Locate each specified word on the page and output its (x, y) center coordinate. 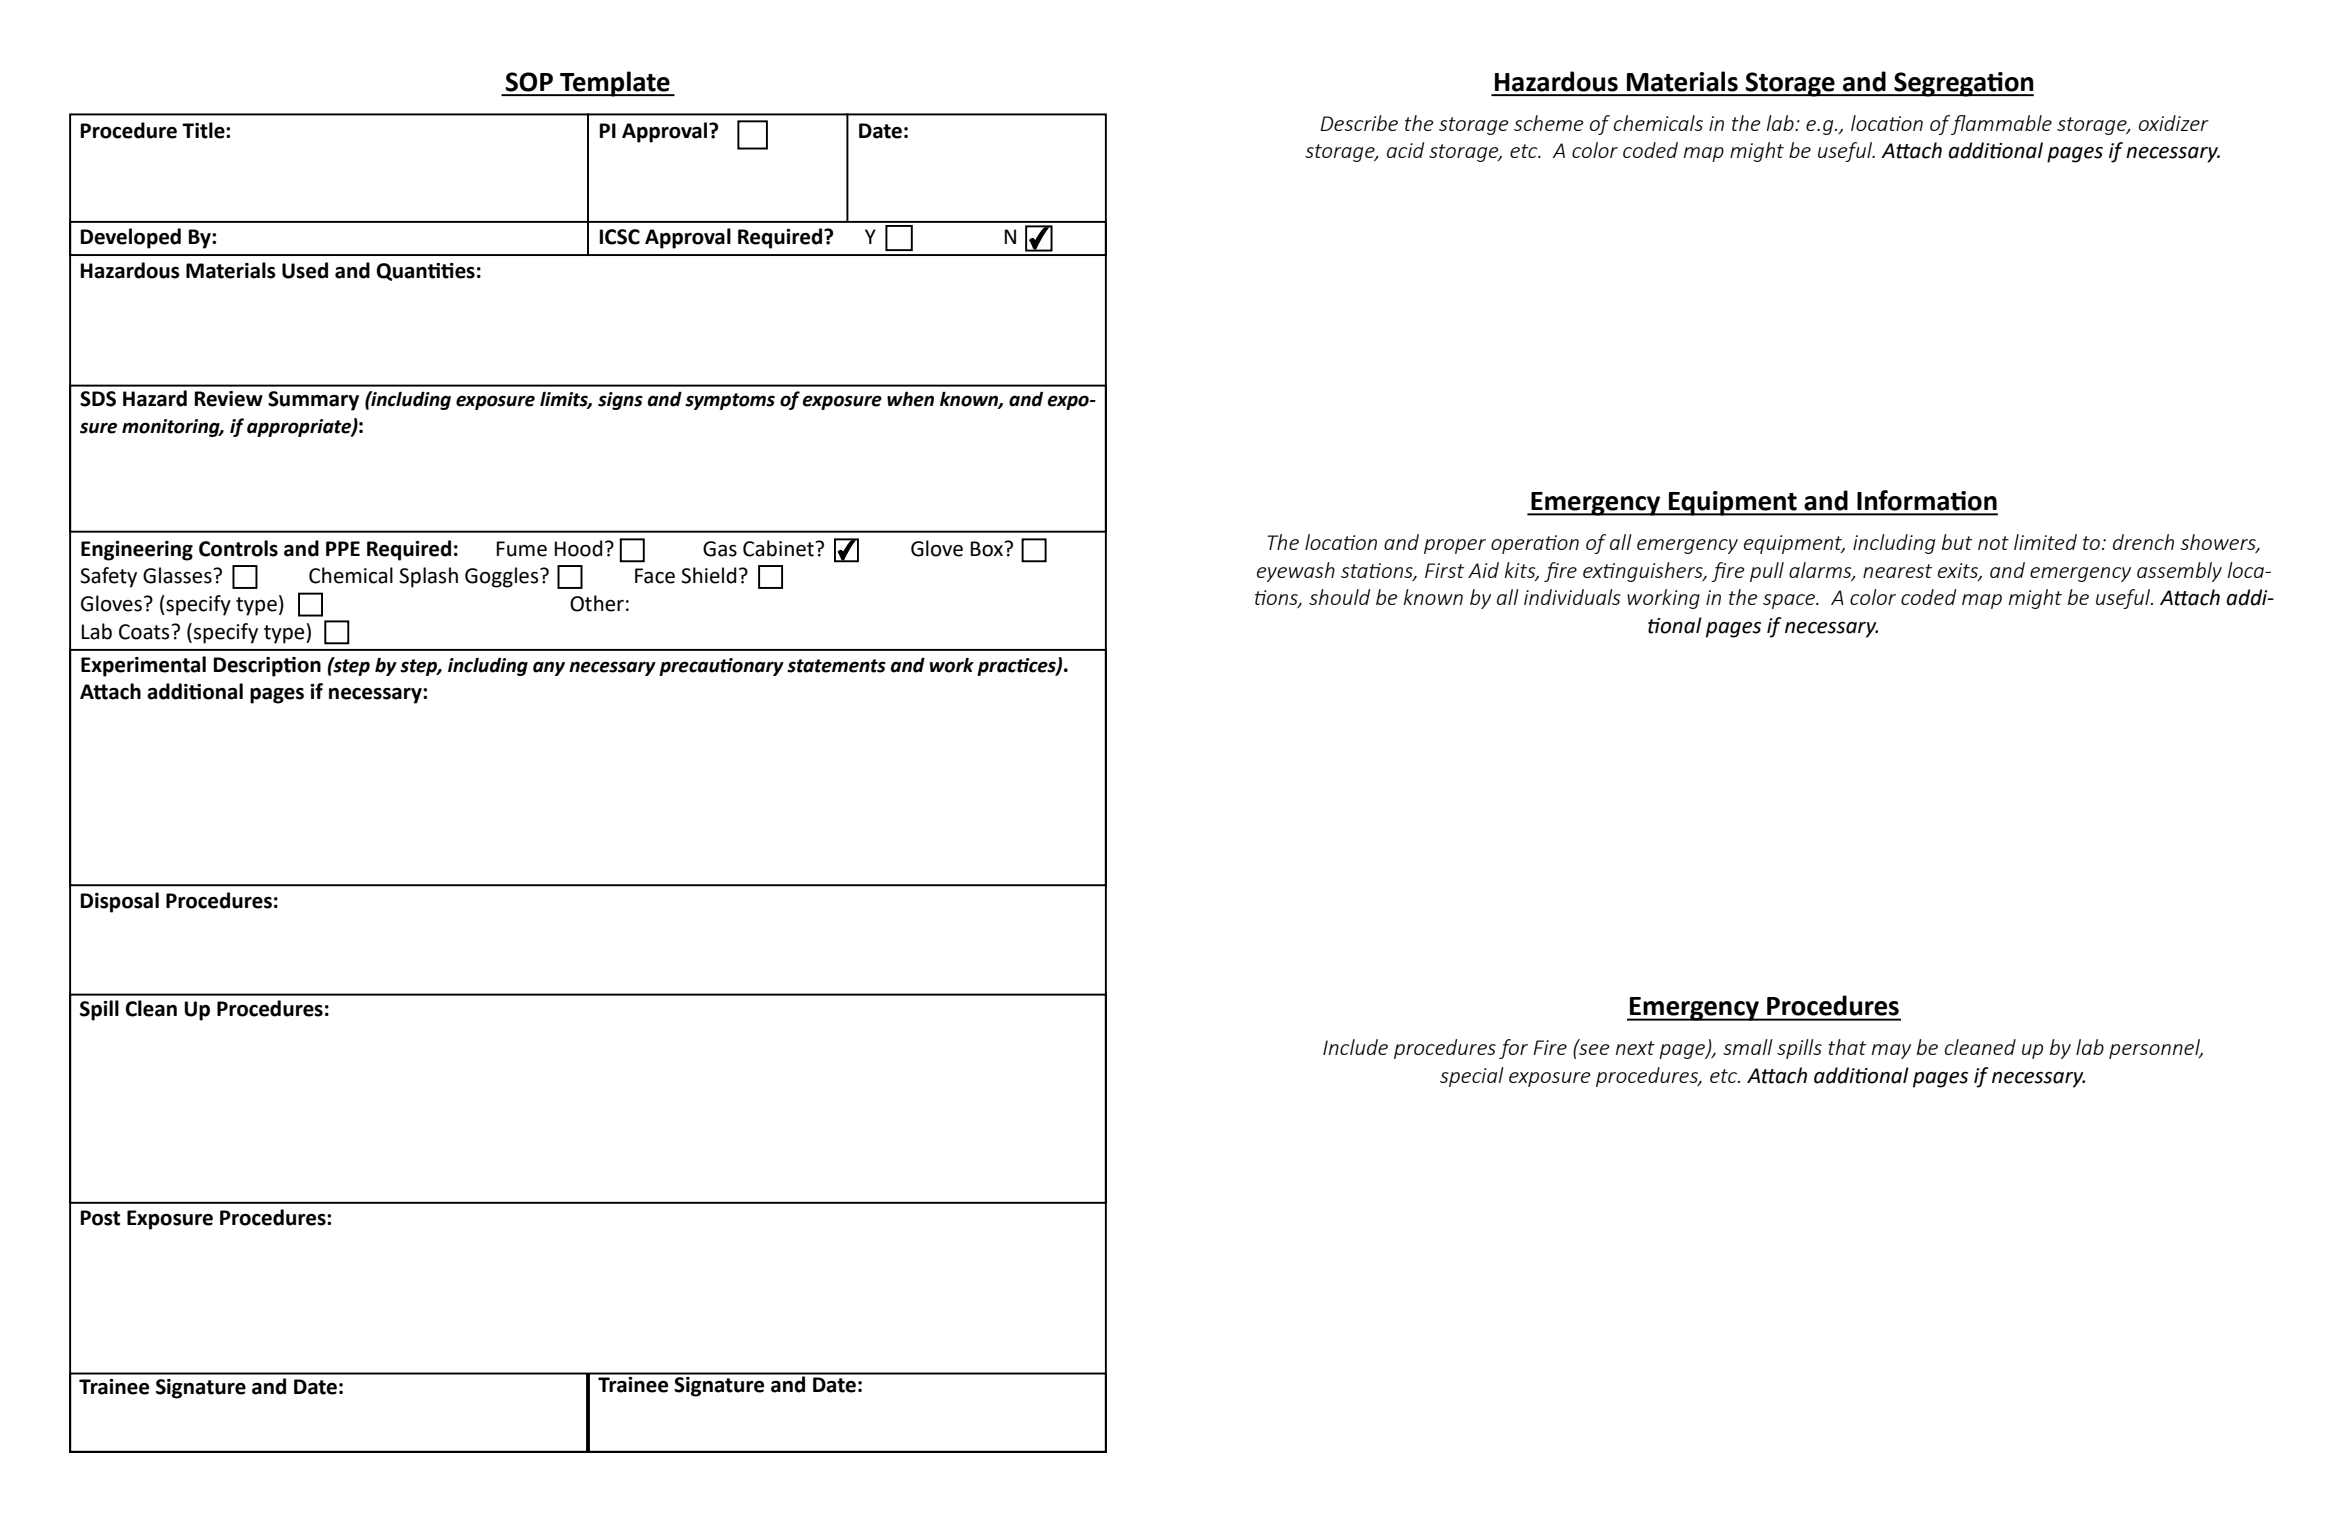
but (1957, 542)
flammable (2001, 125)
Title (204, 130)
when (910, 399)
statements (836, 666)
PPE (343, 548)
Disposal (119, 902)
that (1847, 1047)
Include (1355, 1047)
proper (1455, 546)
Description (267, 667)
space (1790, 601)
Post (100, 1218)
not (1993, 543)
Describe (1359, 123)
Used (305, 270)
